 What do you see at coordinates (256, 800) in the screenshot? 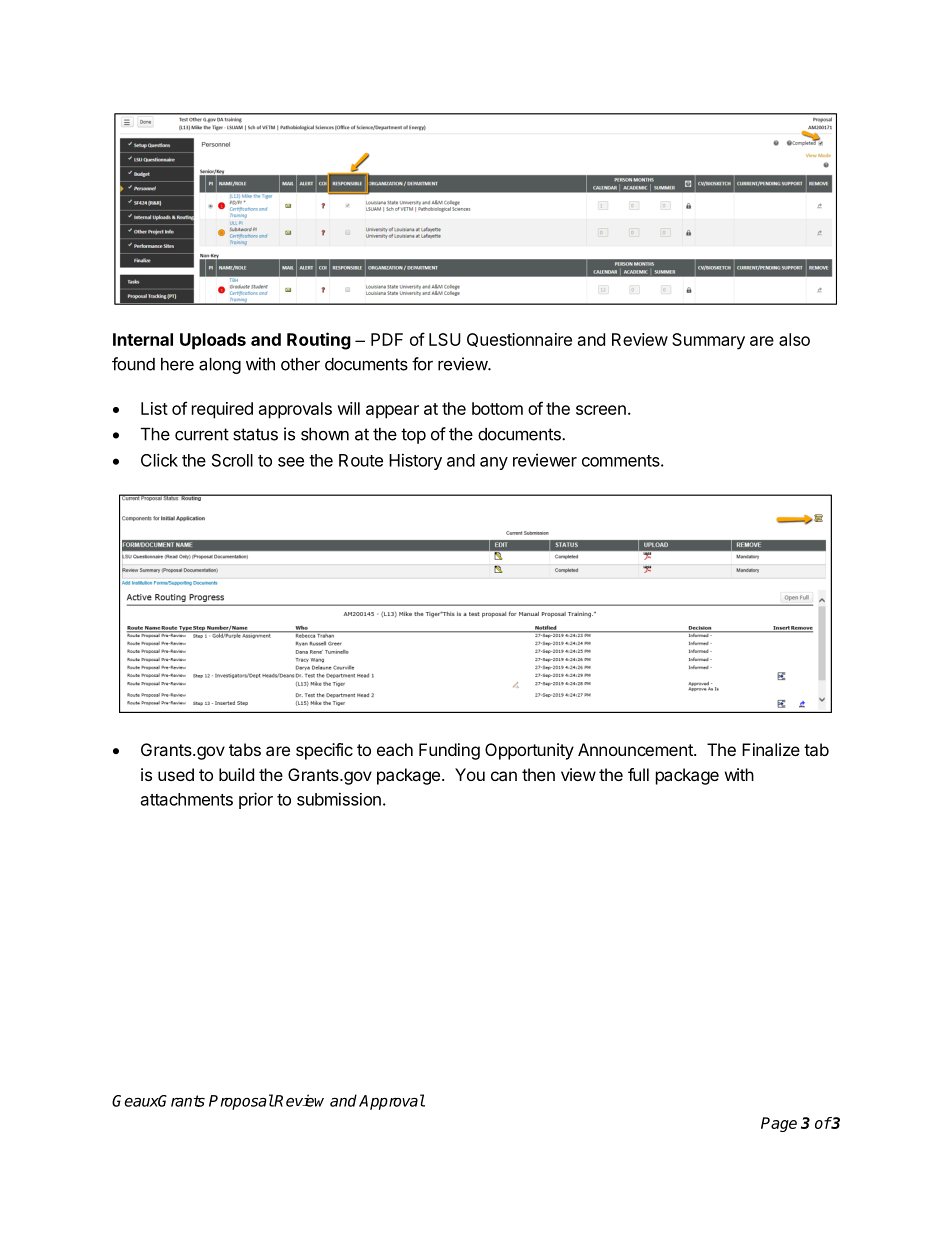
I see `prior` at bounding box center [256, 800].
